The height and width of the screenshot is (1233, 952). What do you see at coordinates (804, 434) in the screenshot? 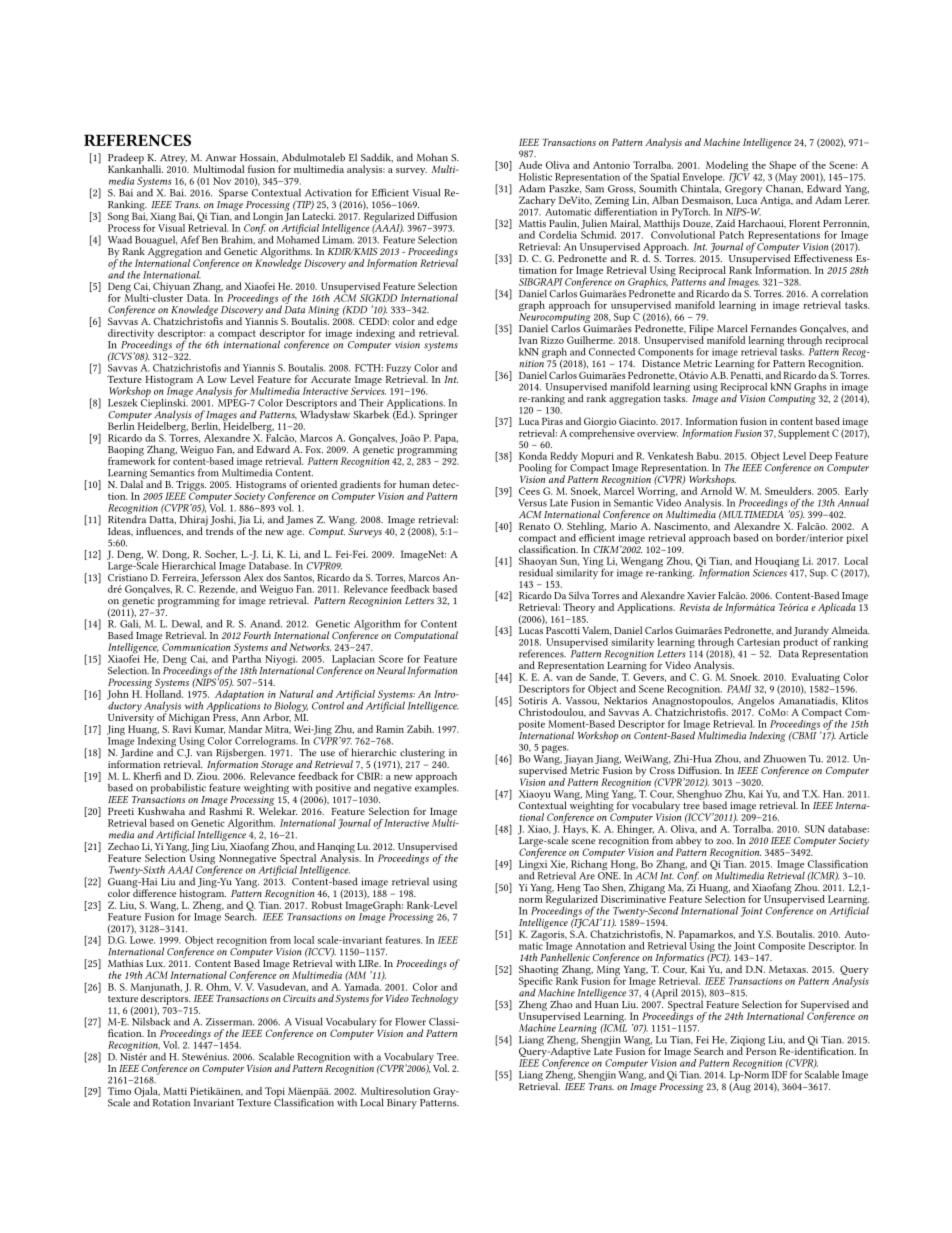
I see `Supplement` at bounding box center [804, 434].
